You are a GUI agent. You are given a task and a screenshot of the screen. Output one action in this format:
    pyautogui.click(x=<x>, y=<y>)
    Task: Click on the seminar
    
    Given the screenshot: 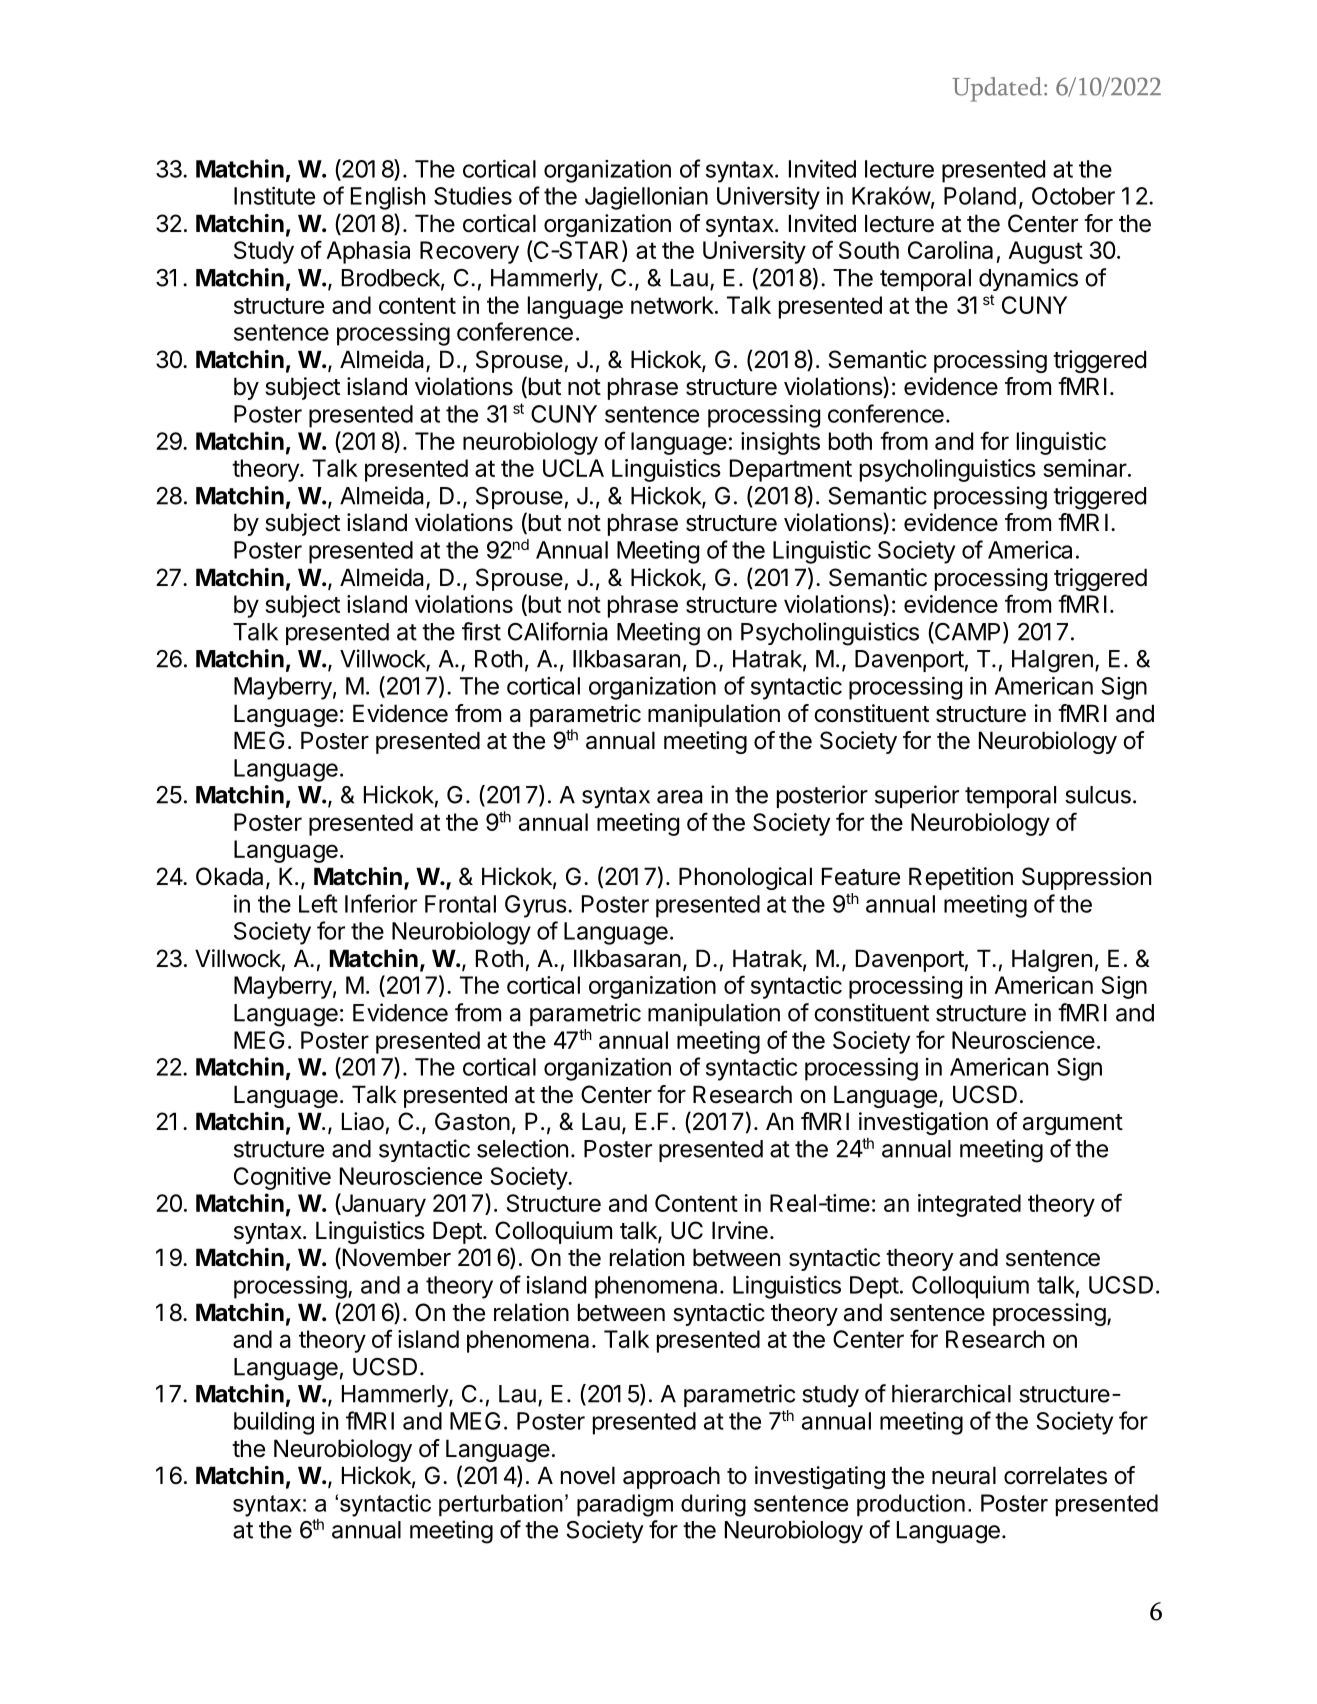 What is the action you would take?
    pyautogui.click(x=1085, y=468)
